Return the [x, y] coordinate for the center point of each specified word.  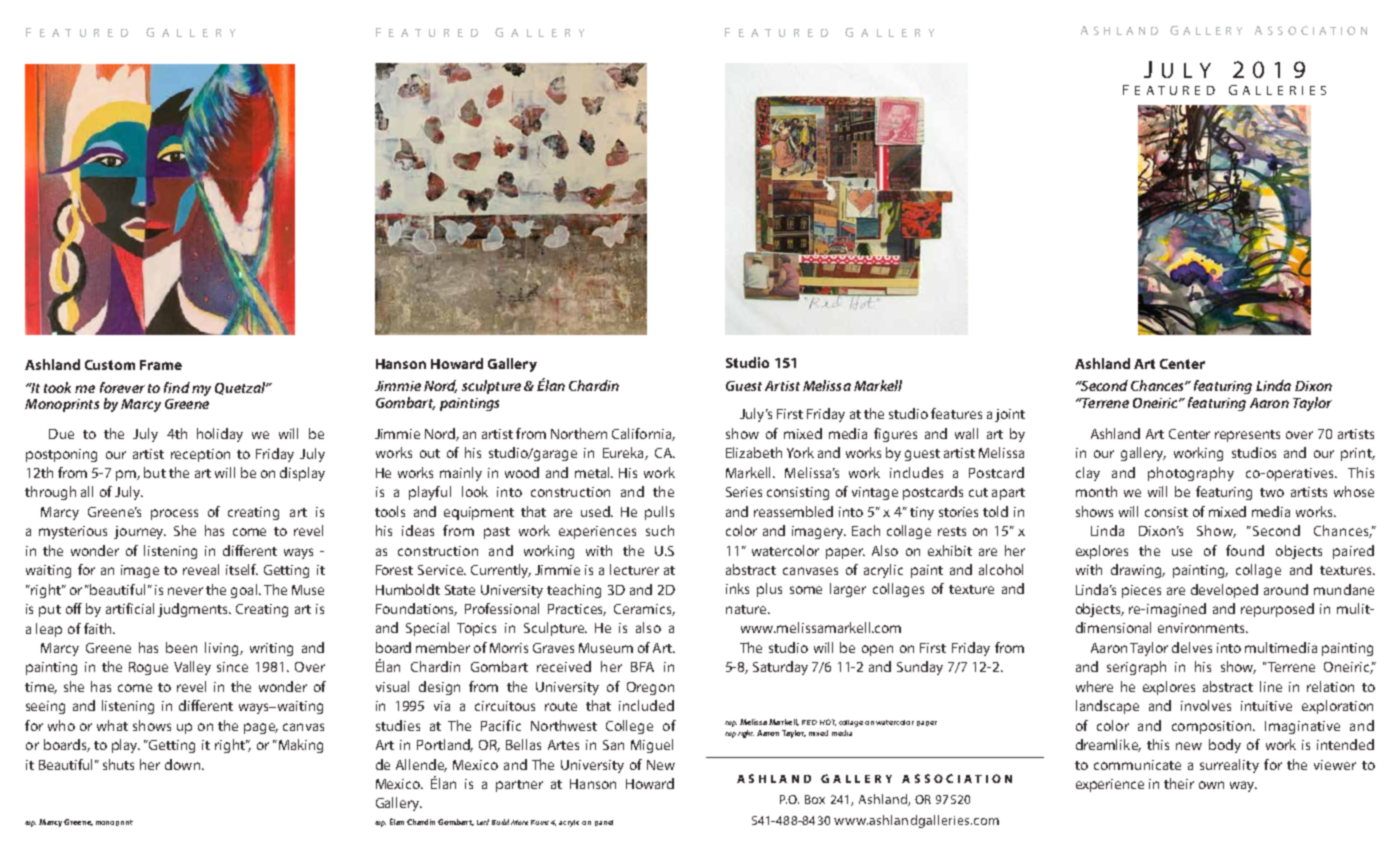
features [956, 413]
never [185, 591]
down [182, 764]
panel [604, 823]
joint [1010, 415]
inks [737, 588]
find [177, 387]
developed [1224, 591]
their [1179, 783]
